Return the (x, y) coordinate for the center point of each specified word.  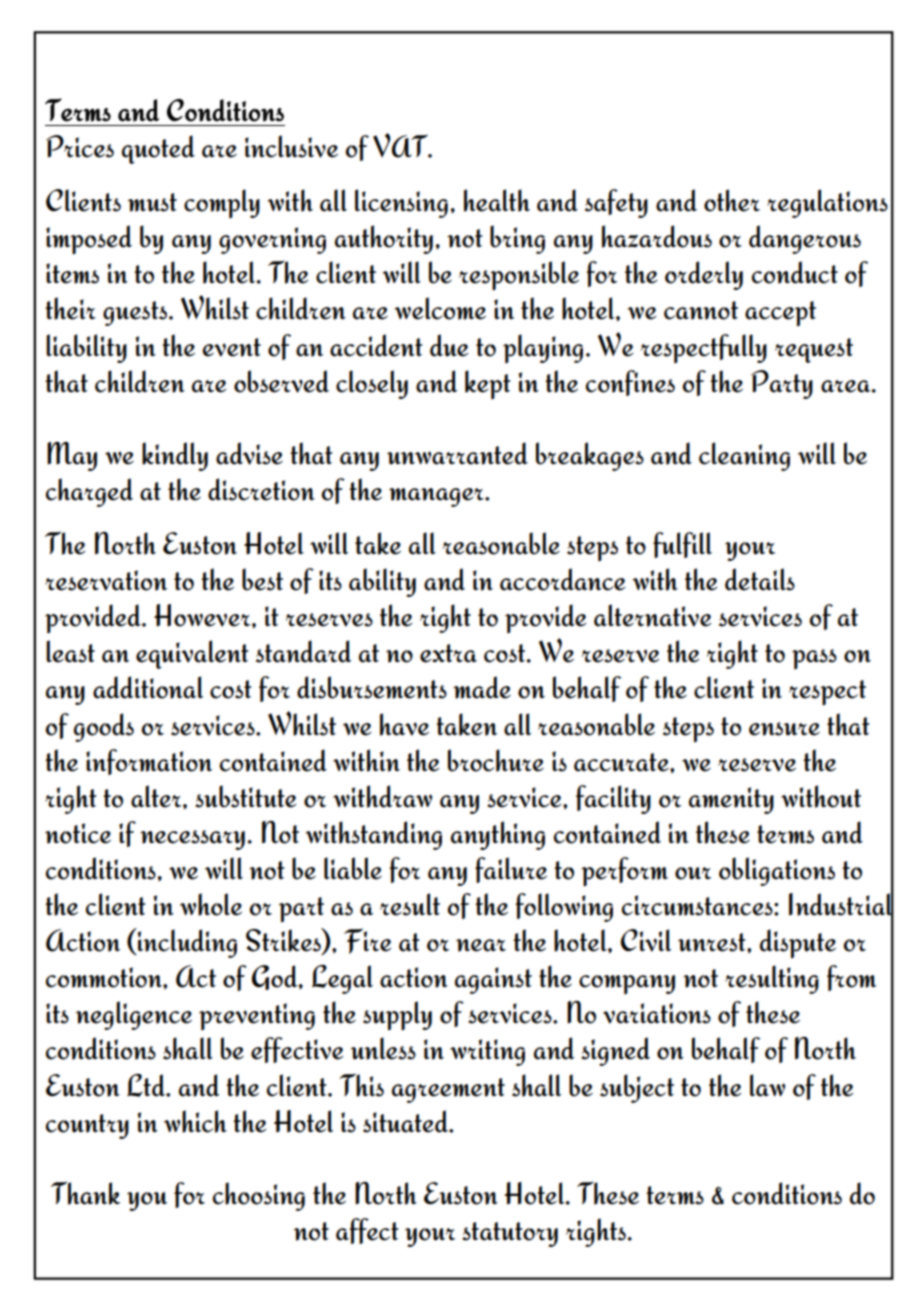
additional (148, 687)
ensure (784, 729)
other (732, 200)
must (152, 202)
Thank (85, 1193)
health (497, 200)
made (482, 687)
